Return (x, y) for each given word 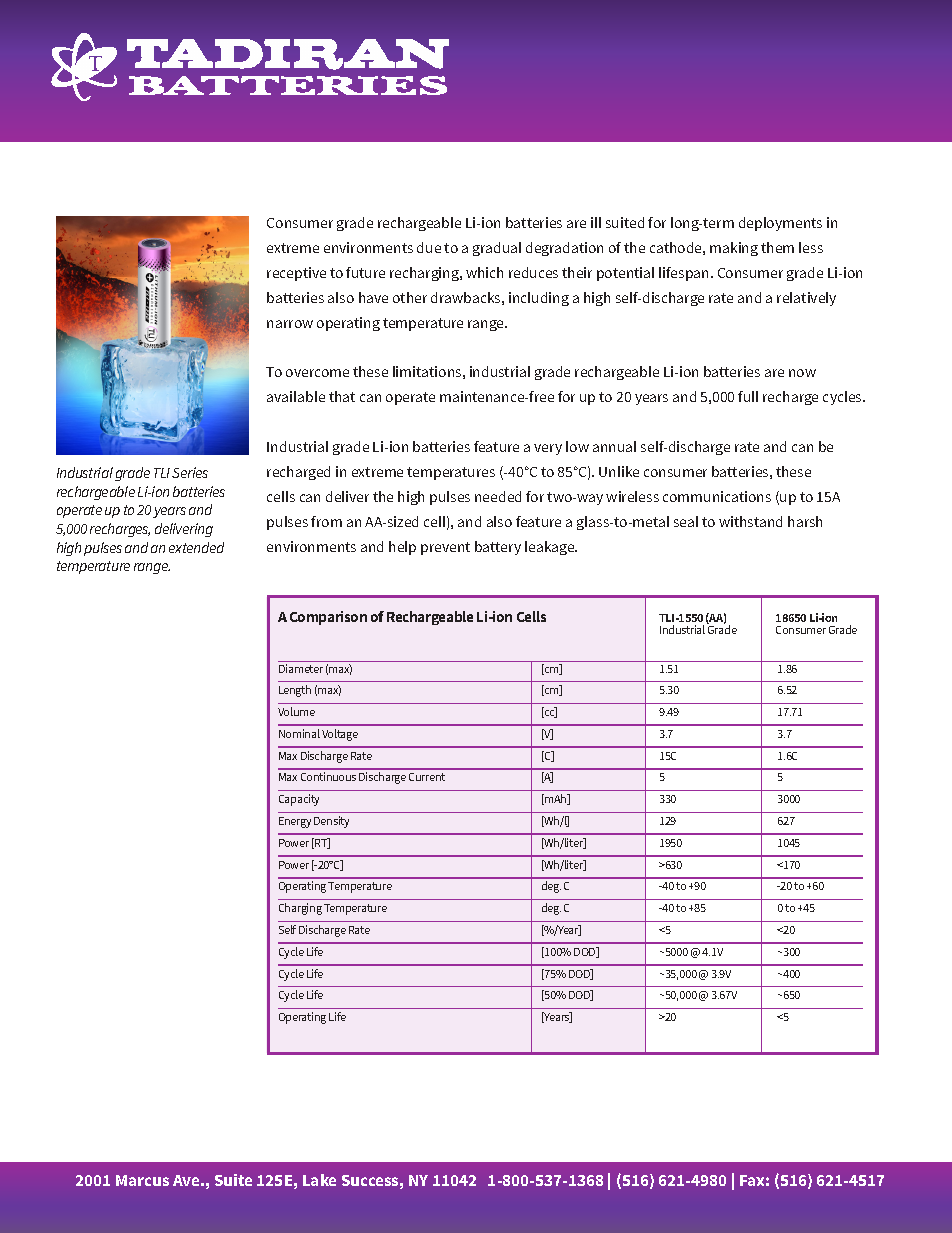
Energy (295, 822)
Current (427, 777)
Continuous (328, 776)
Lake (319, 1180)
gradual (497, 249)
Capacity (299, 800)
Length (295, 691)
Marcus (142, 1180)
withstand (750, 521)
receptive (296, 274)
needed (498, 496)
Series (190, 472)
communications (717, 496)
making (734, 249)
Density (331, 822)
